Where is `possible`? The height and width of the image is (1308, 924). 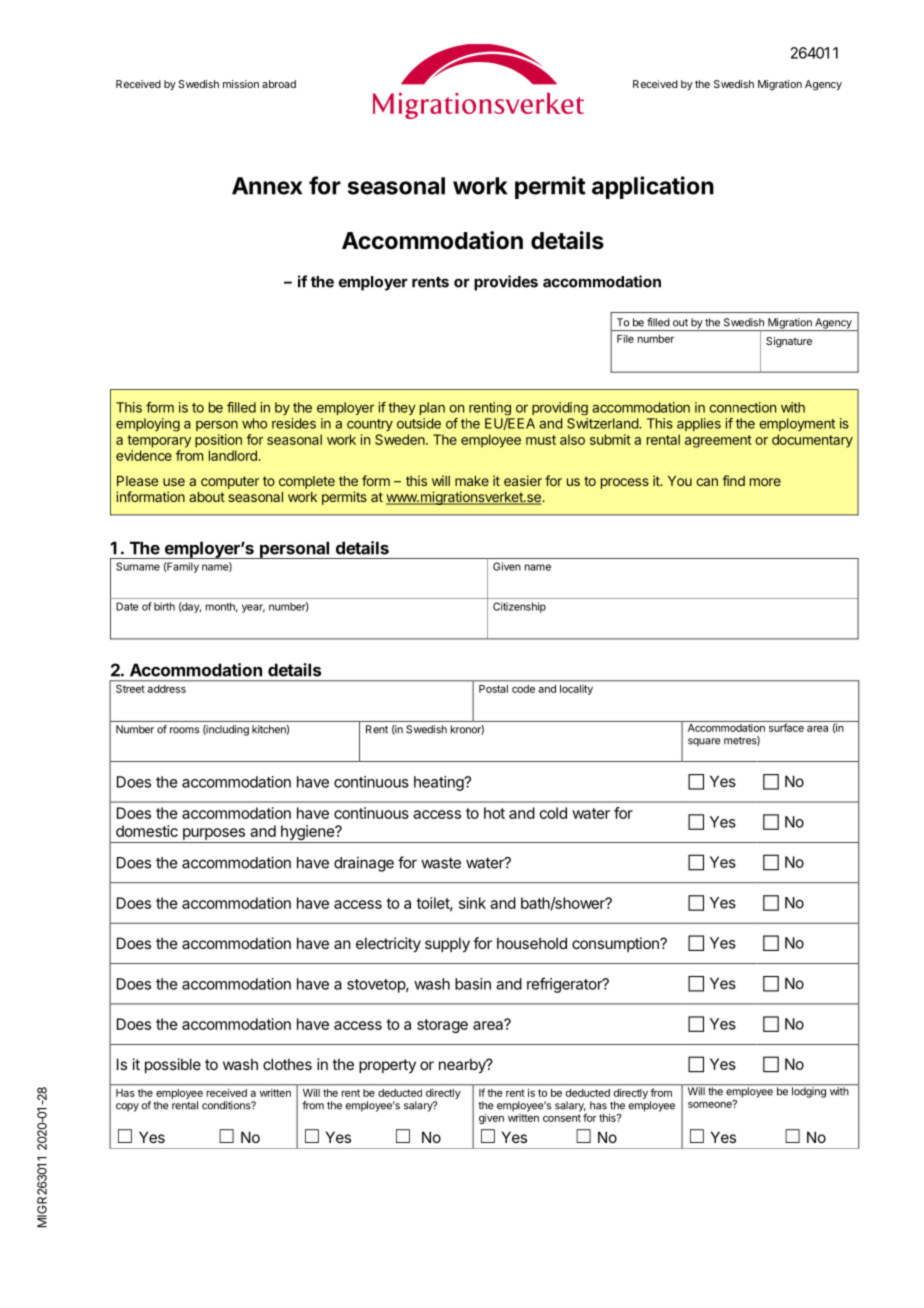
possible is located at coordinates (173, 1065).
